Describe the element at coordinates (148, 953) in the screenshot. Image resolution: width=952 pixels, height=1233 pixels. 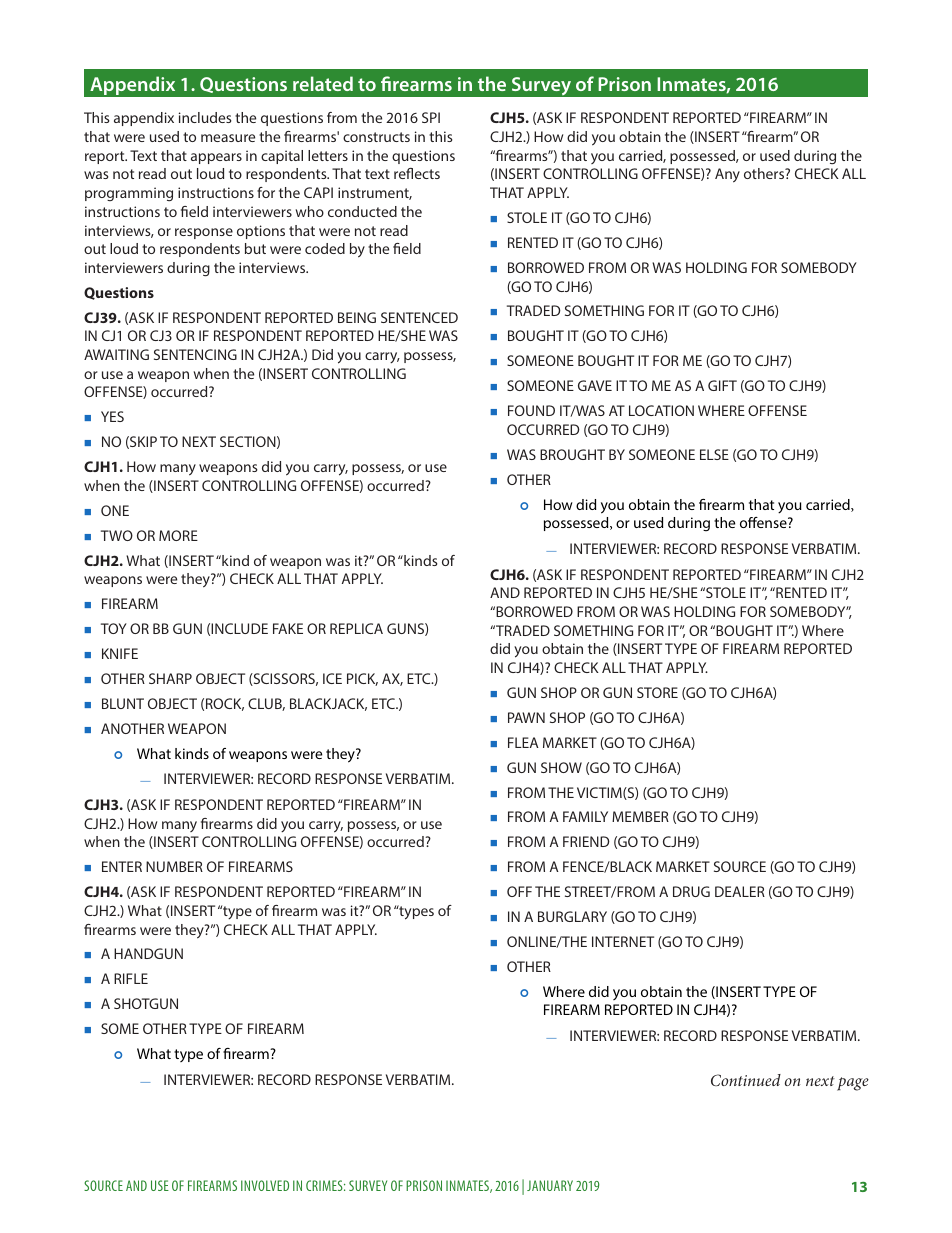
I see `HANDGUN` at that location.
